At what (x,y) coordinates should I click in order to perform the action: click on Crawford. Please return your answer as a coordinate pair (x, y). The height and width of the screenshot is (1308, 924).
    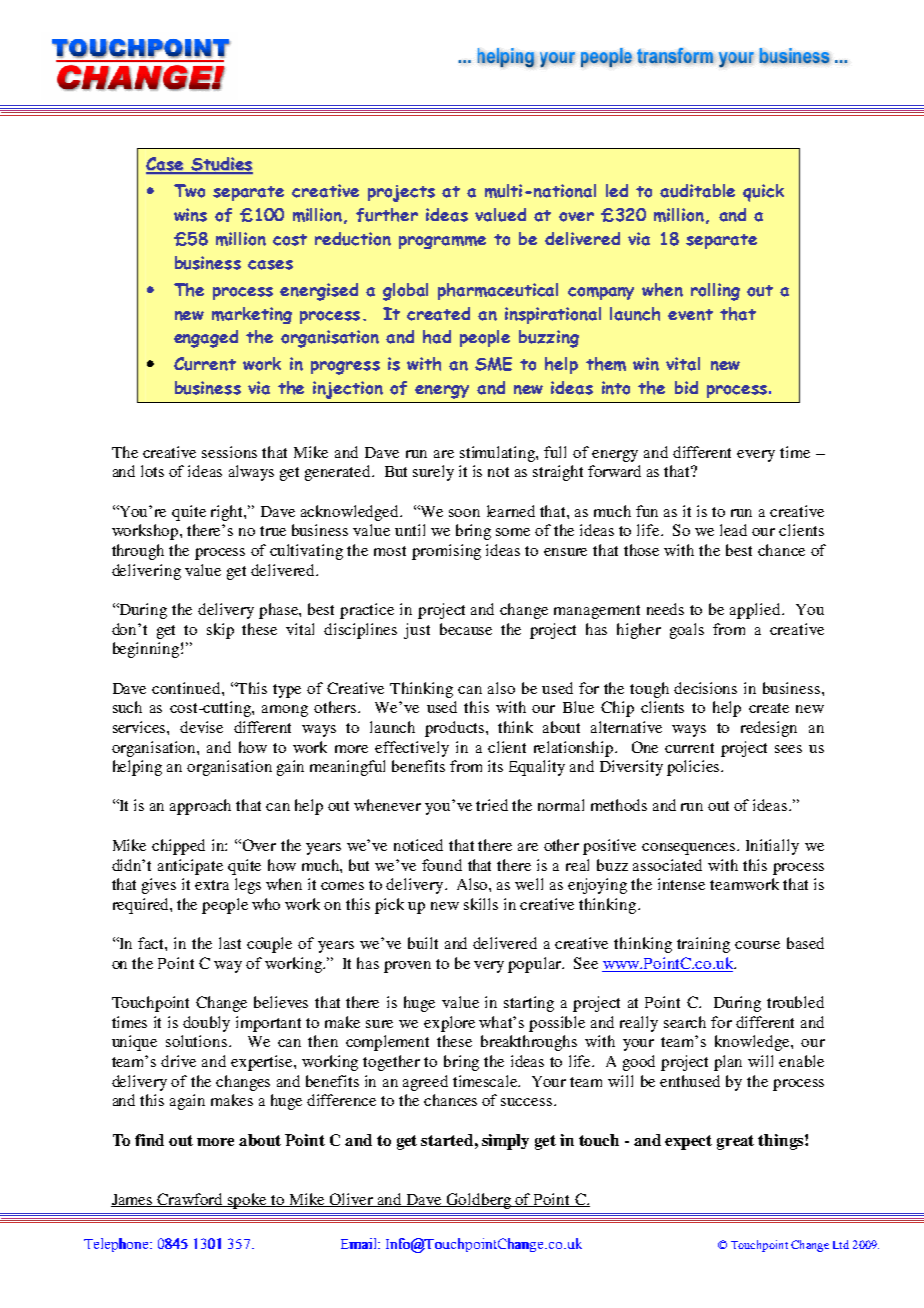
    Looking at the image, I should click on (191, 1200).
